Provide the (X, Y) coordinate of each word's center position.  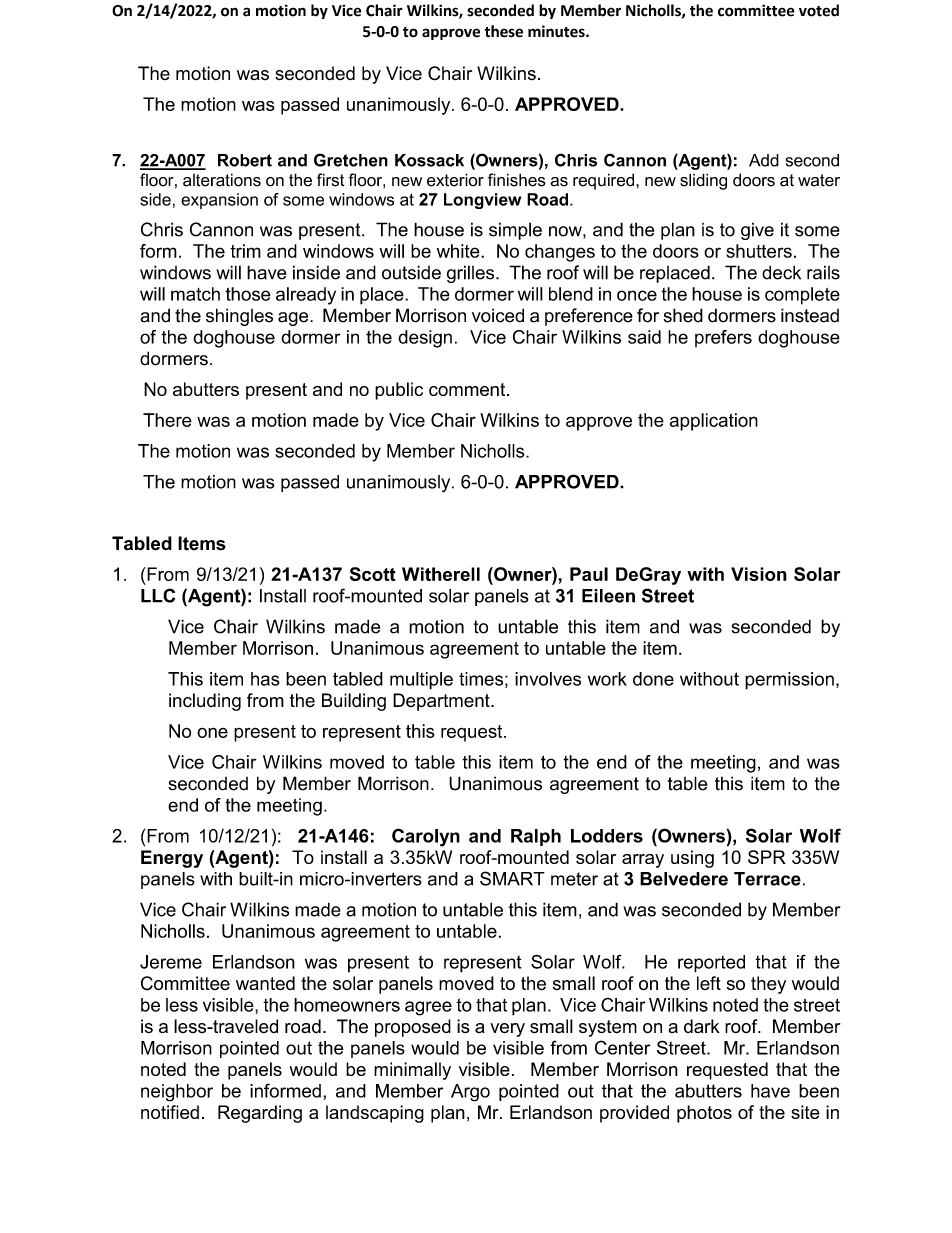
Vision (759, 574)
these (503, 31)
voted (819, 10)
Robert (245, 160)
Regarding (260, 1114)
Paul (589, 574)
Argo (470, 1093)
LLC (158, 595)
